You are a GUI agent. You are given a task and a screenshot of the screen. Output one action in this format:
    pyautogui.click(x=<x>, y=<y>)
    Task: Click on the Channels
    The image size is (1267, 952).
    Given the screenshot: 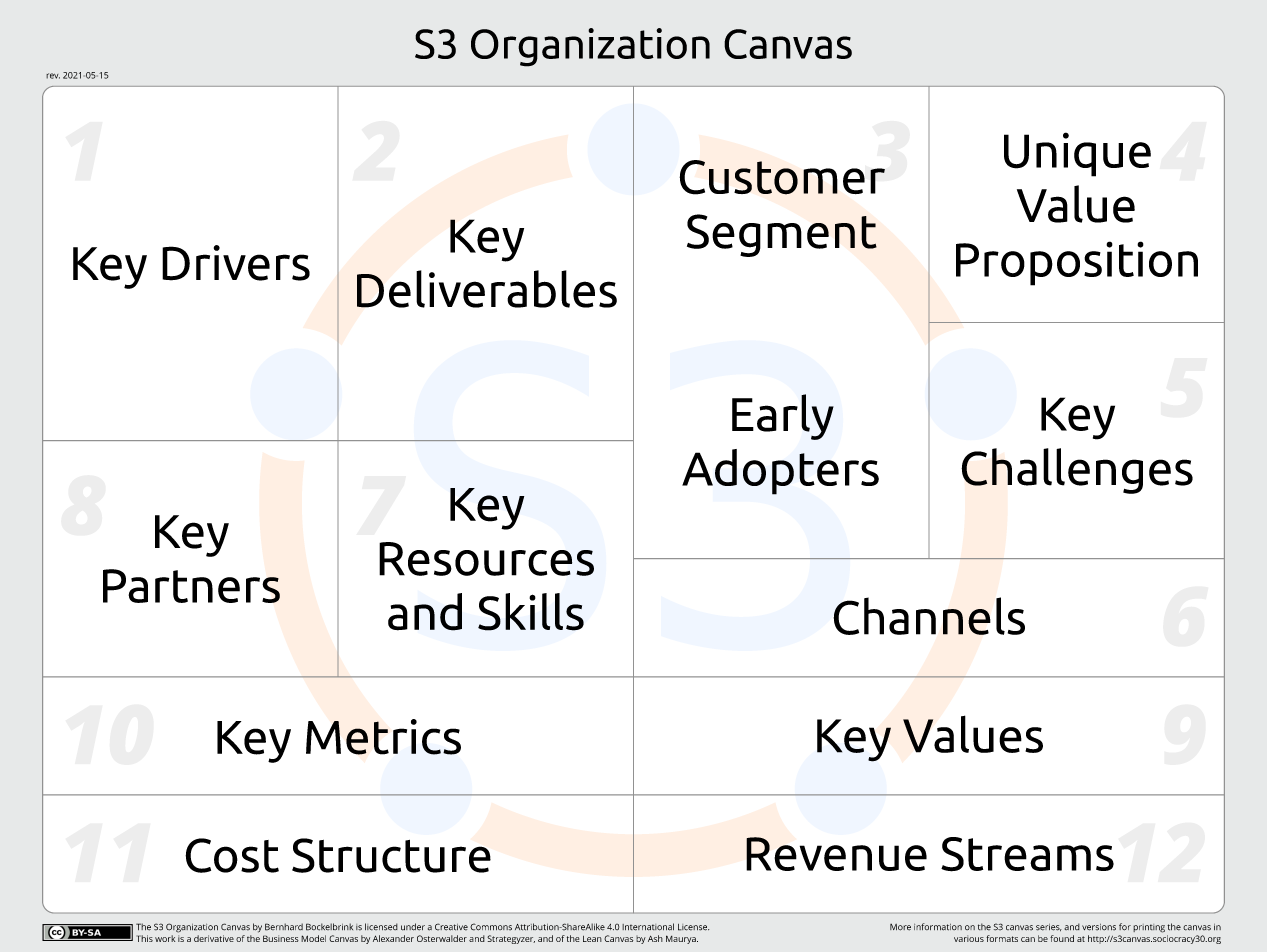 What is the action you would take?
    pyautogui.click(x=929, y=616)
